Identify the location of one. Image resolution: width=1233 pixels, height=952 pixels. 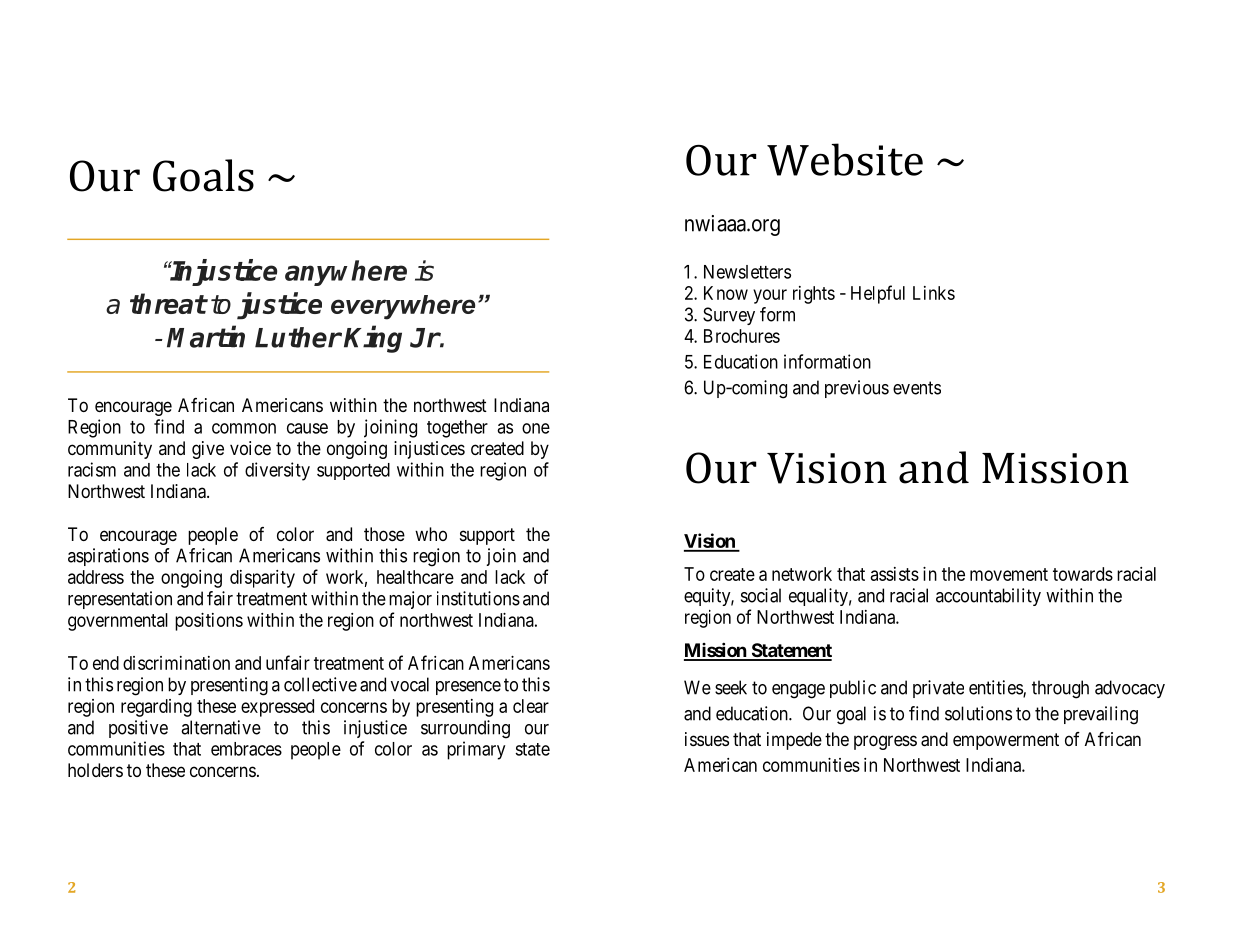
(536, 428).
